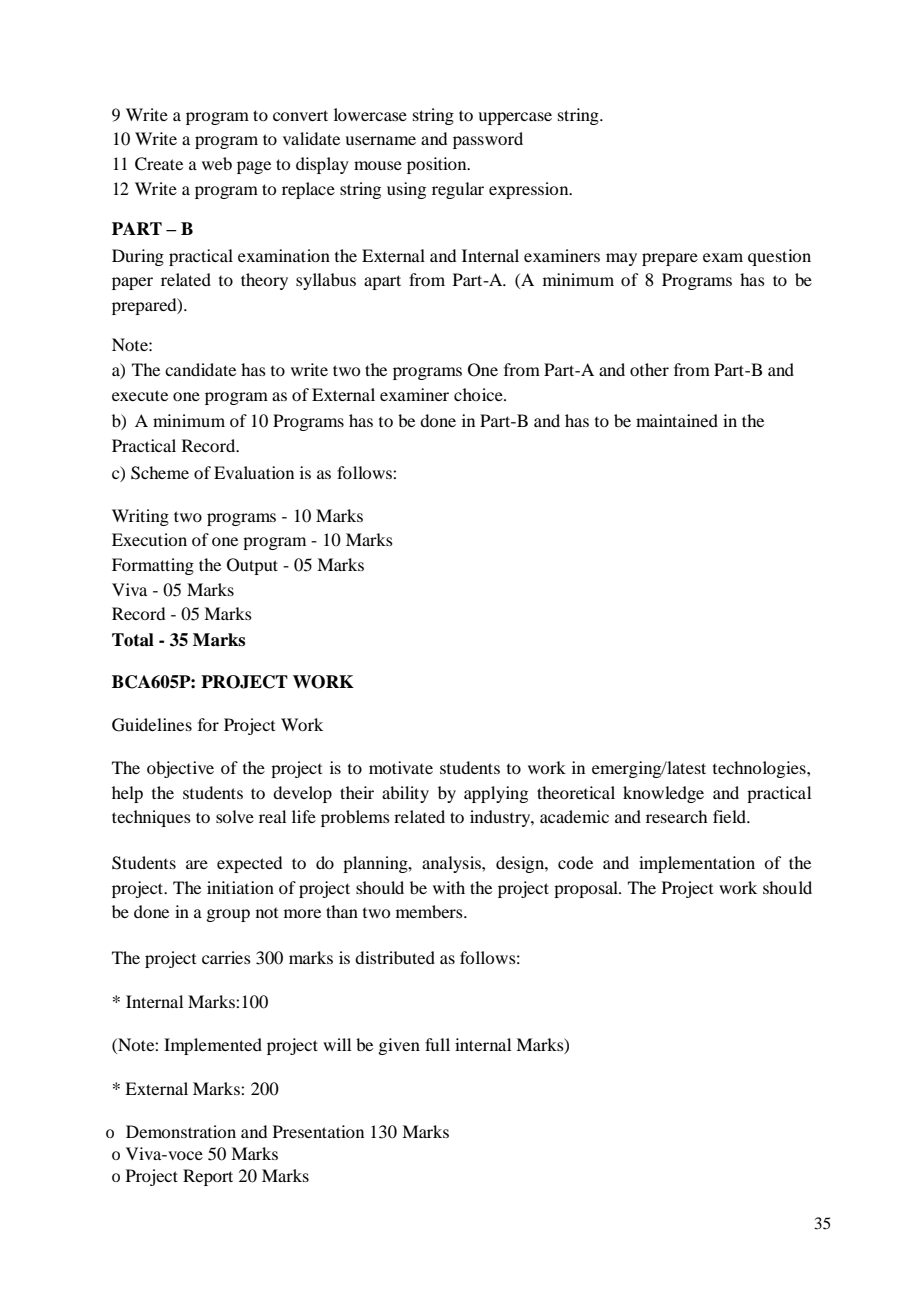 This page has width=924, height=1308. Describe the element at coordinates (479, 394) in the page. I see `choice` at that location.
